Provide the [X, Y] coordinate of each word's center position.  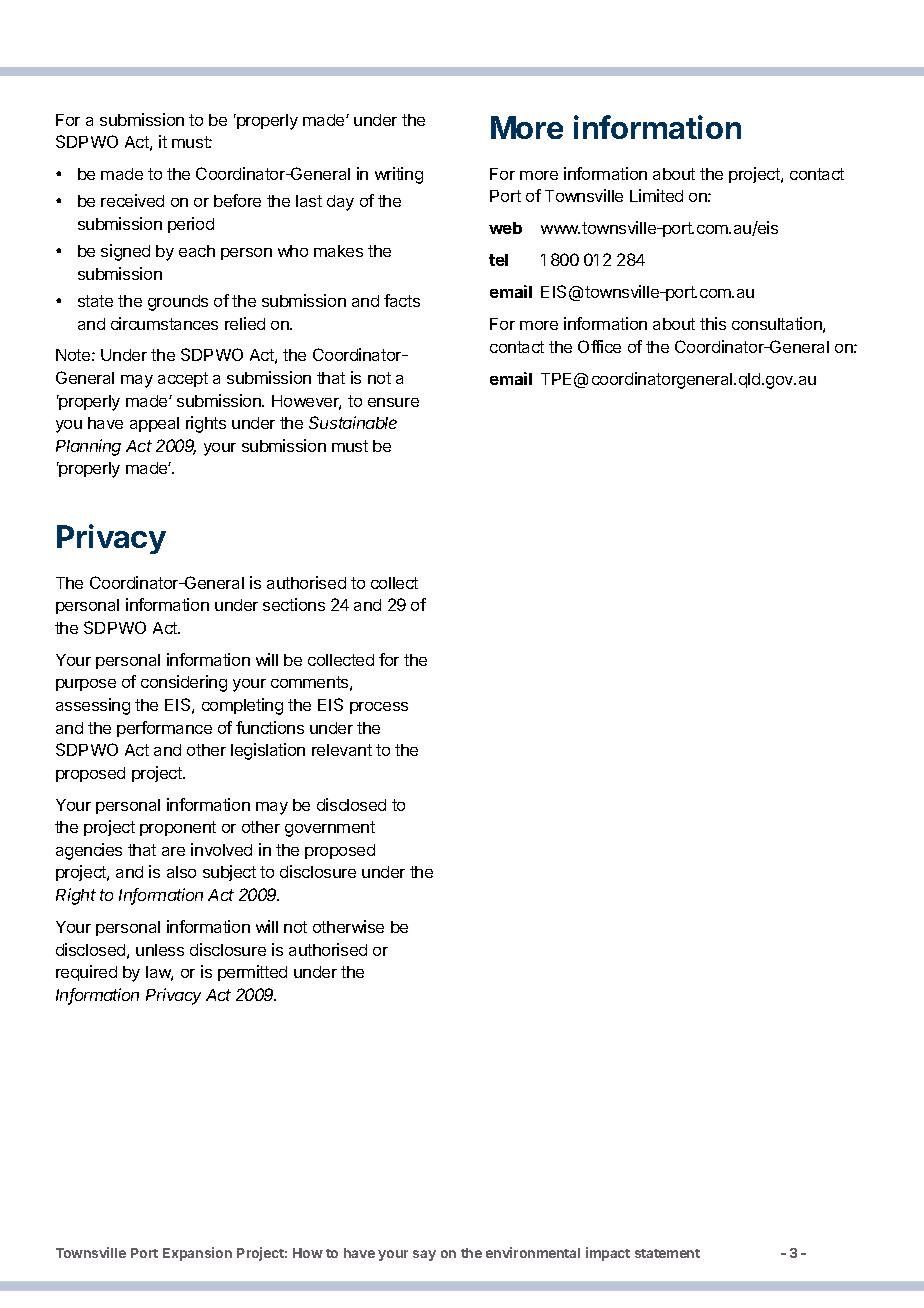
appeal [154, 424]
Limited [656, 195]
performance [164, 729]
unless [160, 950]
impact [608, 1254]
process [379, 708]
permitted [252, 973]
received [132, 200]
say [424, 1255]
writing [399, 175]
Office [599, 346]
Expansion [197, 1254]
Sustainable [353, 422]
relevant [342, 750]
